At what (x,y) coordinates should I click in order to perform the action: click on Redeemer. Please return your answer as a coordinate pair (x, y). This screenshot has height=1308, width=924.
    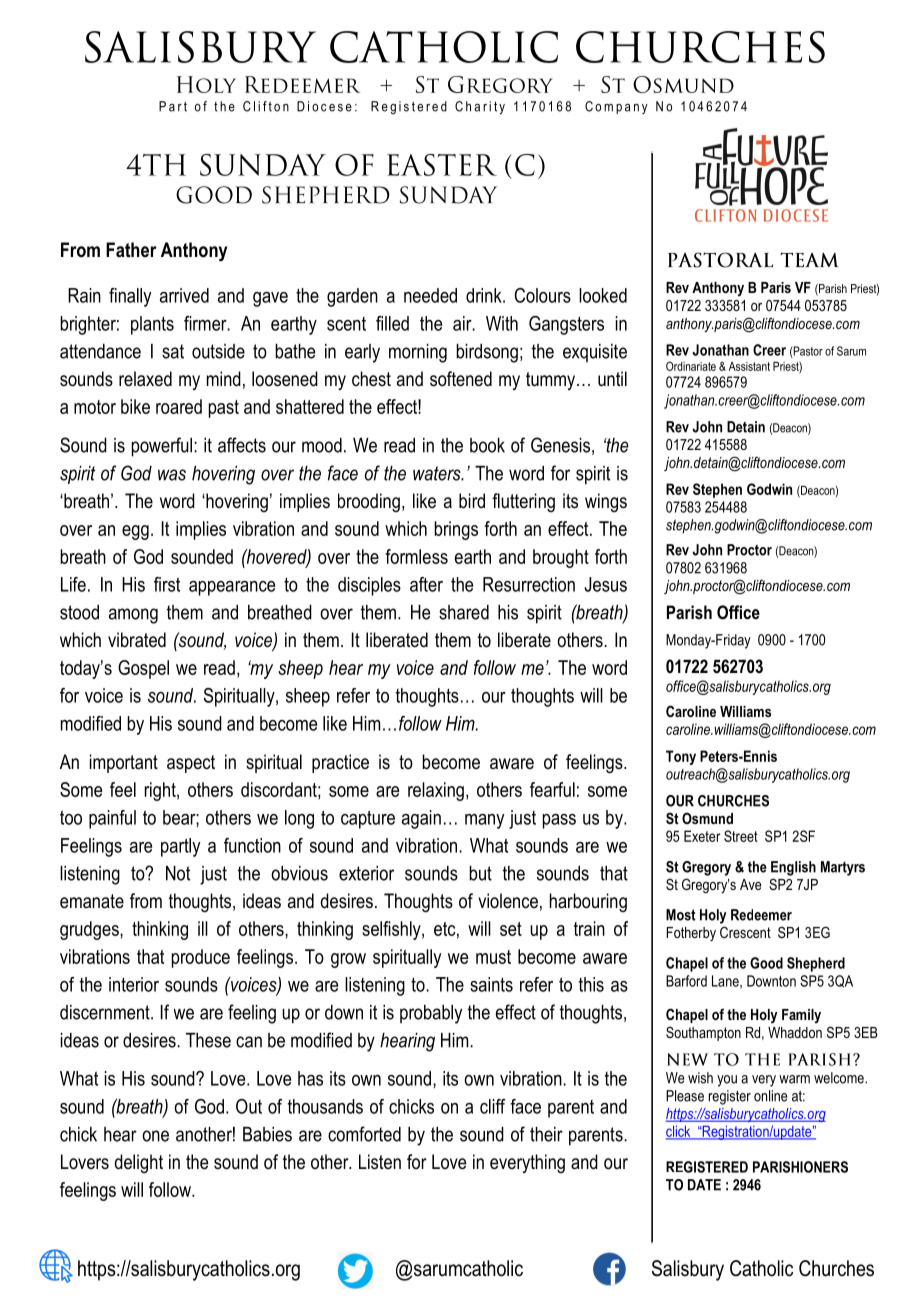
    Looking at the image, I should click on (761, 915).
